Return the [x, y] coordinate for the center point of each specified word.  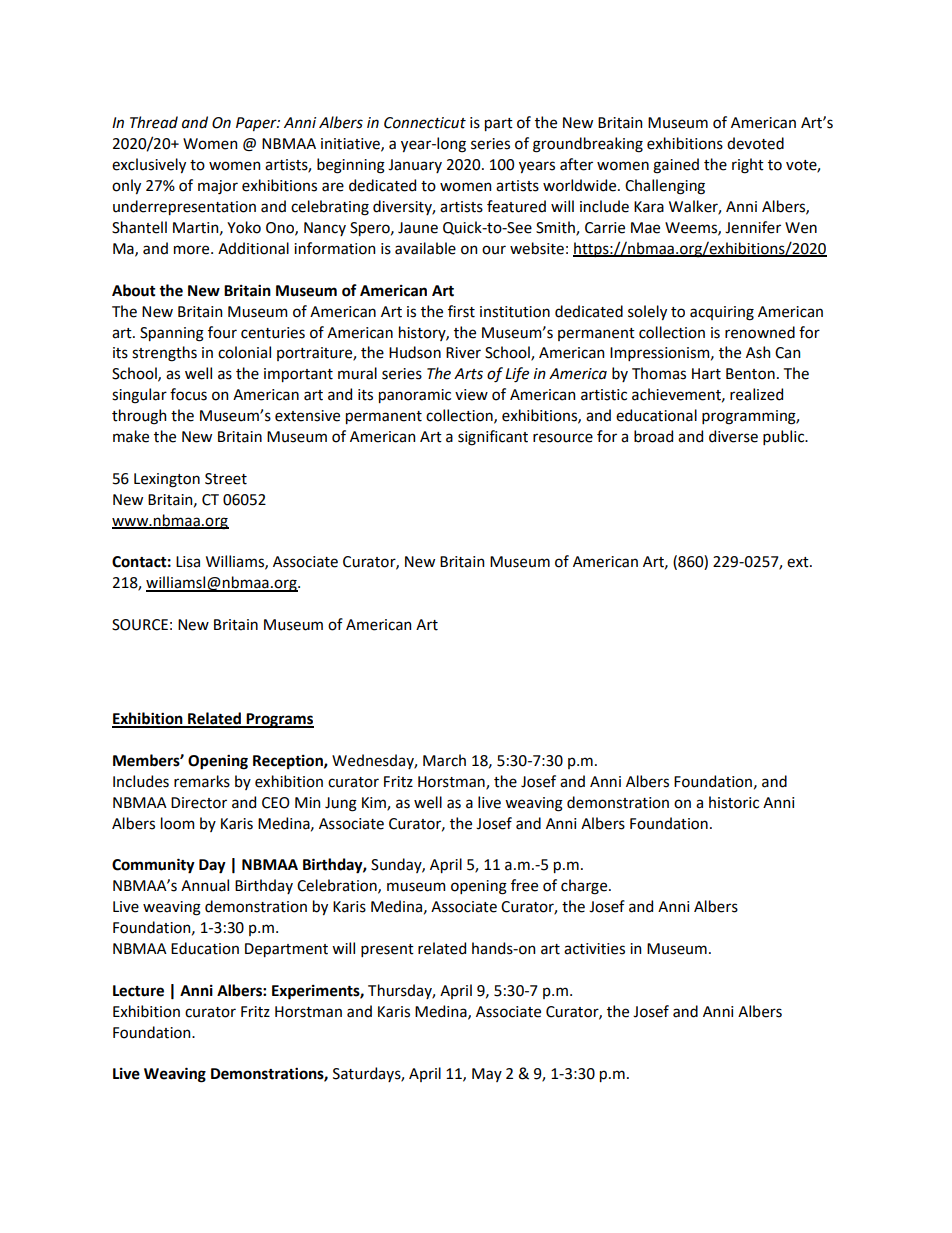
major [218, 187]
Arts [468, 374]
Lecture [138, 991]
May [487, 1075]
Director [199, 803]
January [415, 166]
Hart [706, 374]
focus [188, 394]
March [444, 760]
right [748, 166]
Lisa [188, 562]
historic [734, 802]
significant [493, 438]
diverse [733, 436]
